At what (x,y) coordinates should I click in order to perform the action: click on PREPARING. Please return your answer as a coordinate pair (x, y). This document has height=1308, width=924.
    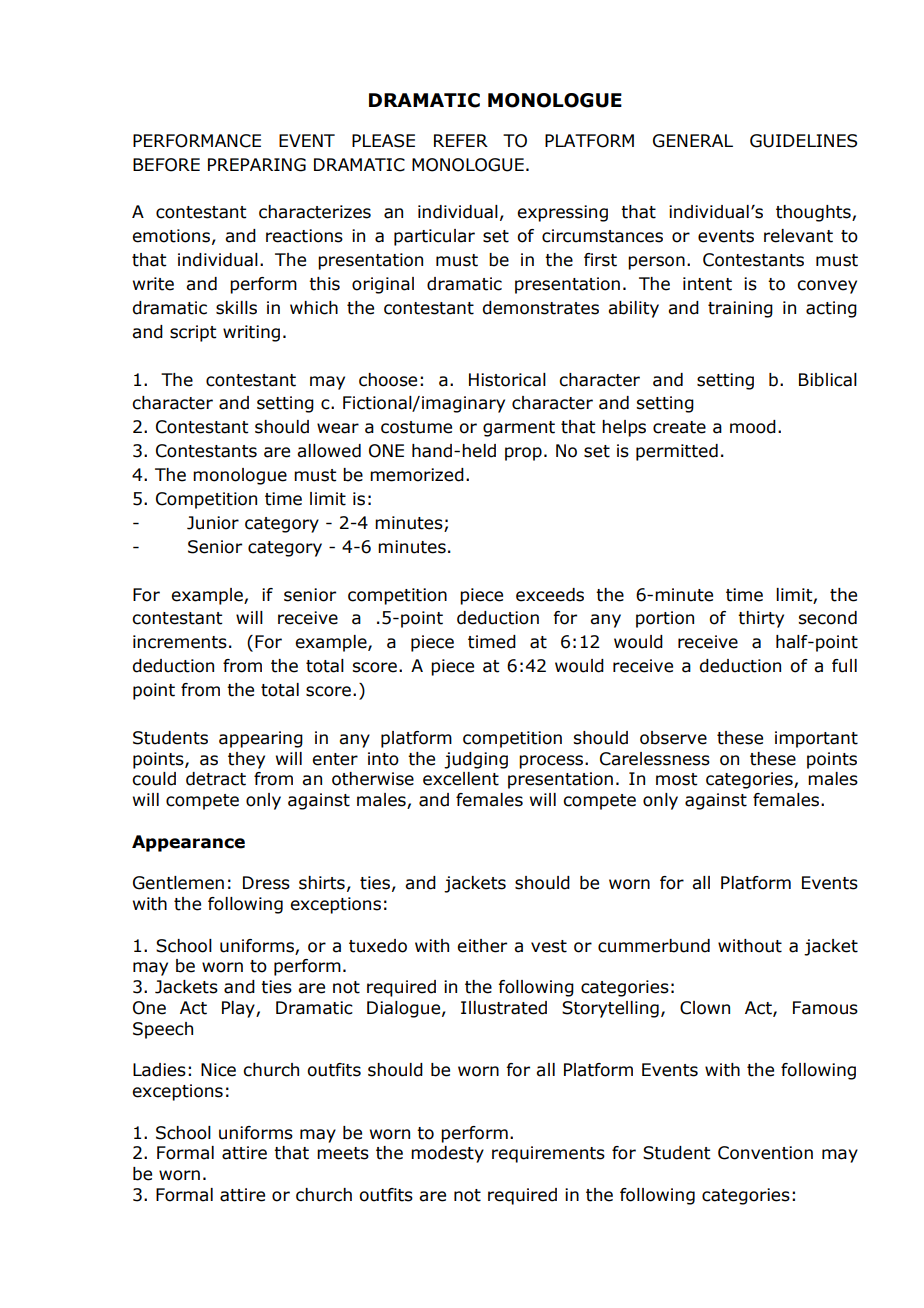
    Looking at the image, I should click on (257, 165).
